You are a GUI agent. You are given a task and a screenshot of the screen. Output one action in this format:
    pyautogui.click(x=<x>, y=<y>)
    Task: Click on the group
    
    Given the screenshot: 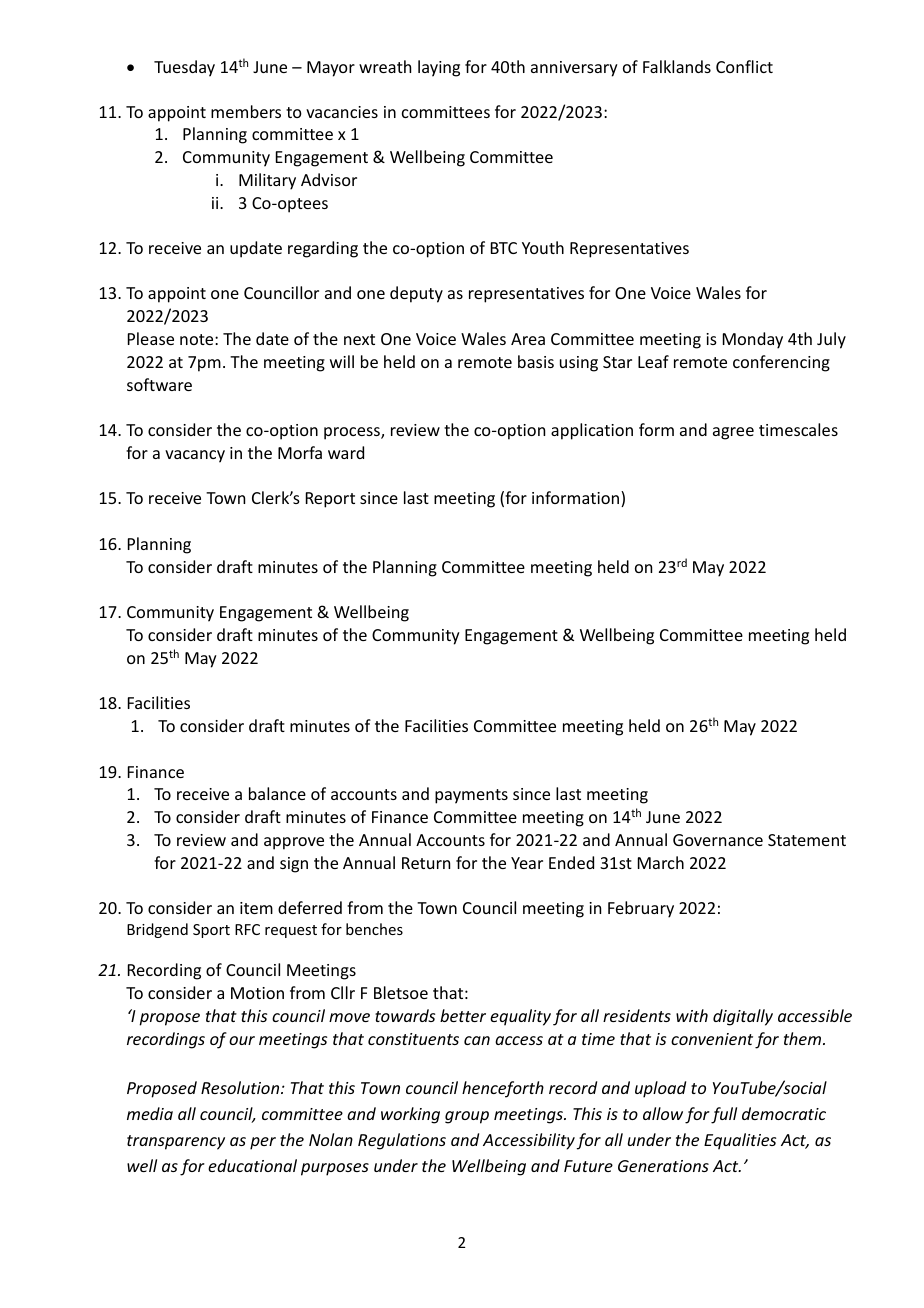 What is the action you would take?
    pyautogui.click(x=467, y=1117)
